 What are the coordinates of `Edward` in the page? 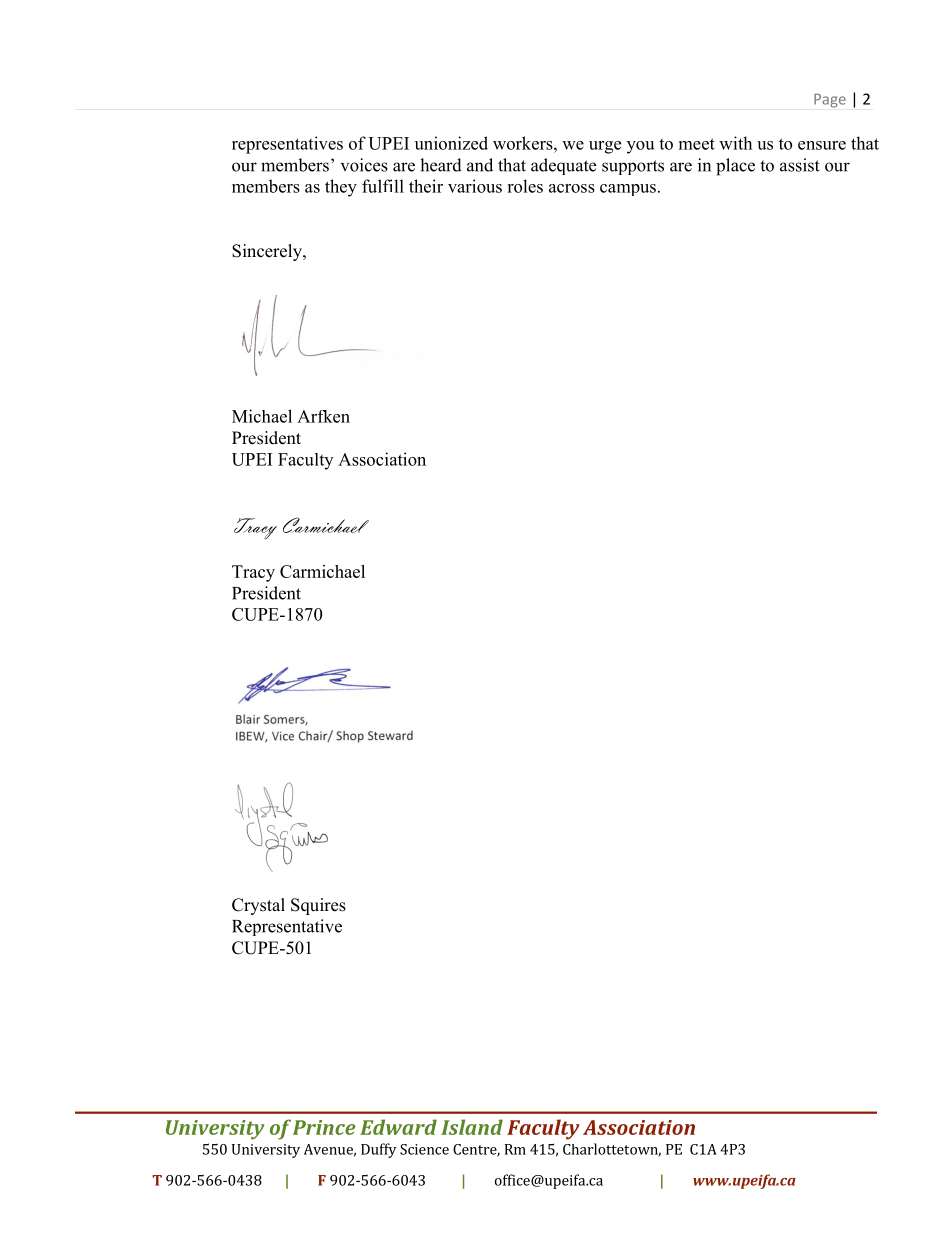 It's located at (398, 1127).
